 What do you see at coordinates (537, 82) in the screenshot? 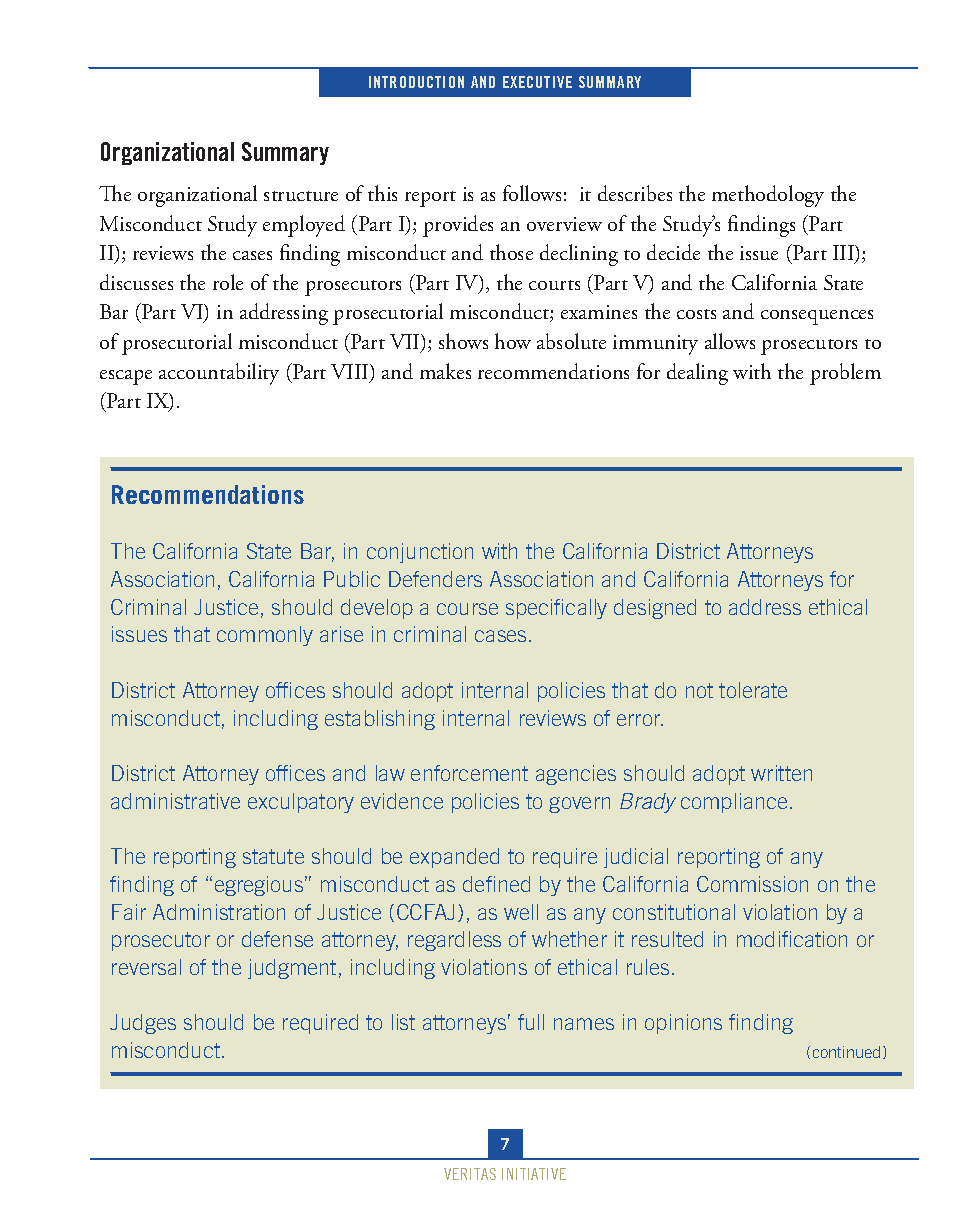
I see `EXECUTIVE` at bounding box center [537, 82].
